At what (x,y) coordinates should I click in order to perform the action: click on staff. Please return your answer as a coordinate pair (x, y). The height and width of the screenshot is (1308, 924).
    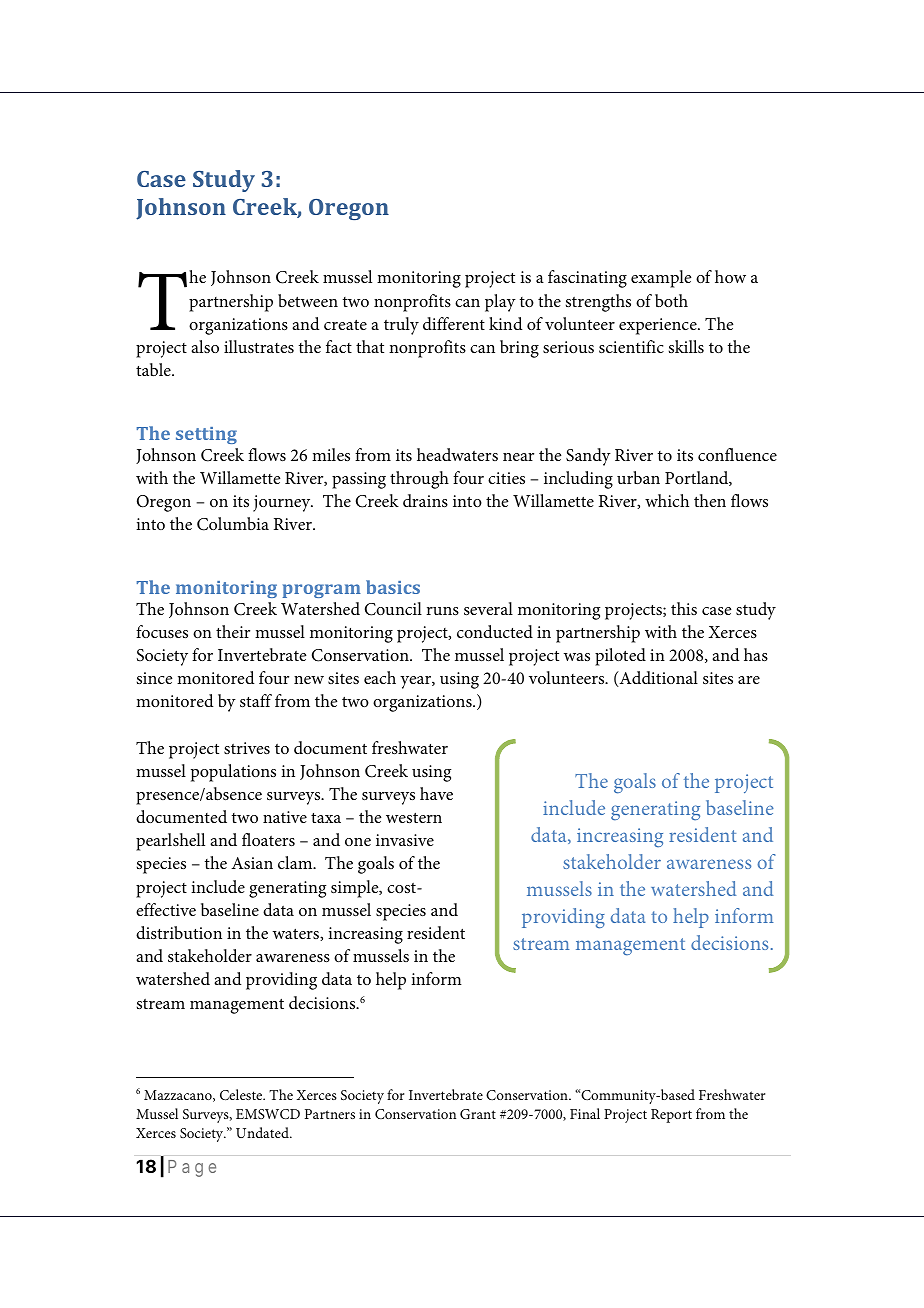
    Looking at the image, I should click on (256, 700).
